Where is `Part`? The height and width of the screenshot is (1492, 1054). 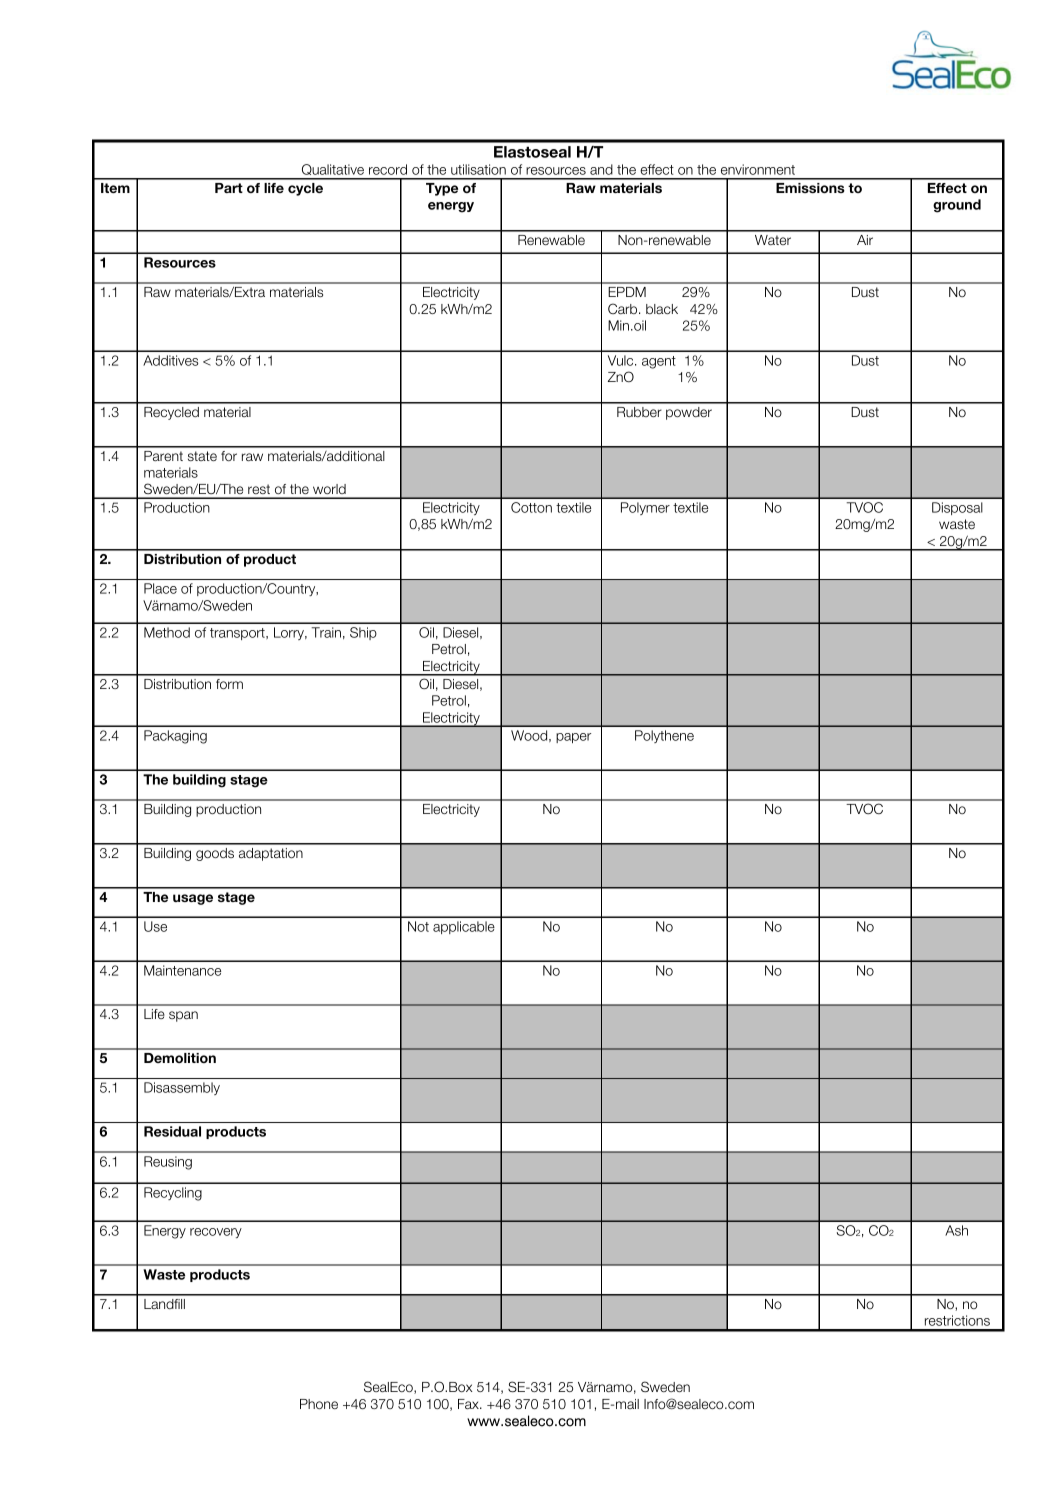
Part is located at coordinates (229, 188).
